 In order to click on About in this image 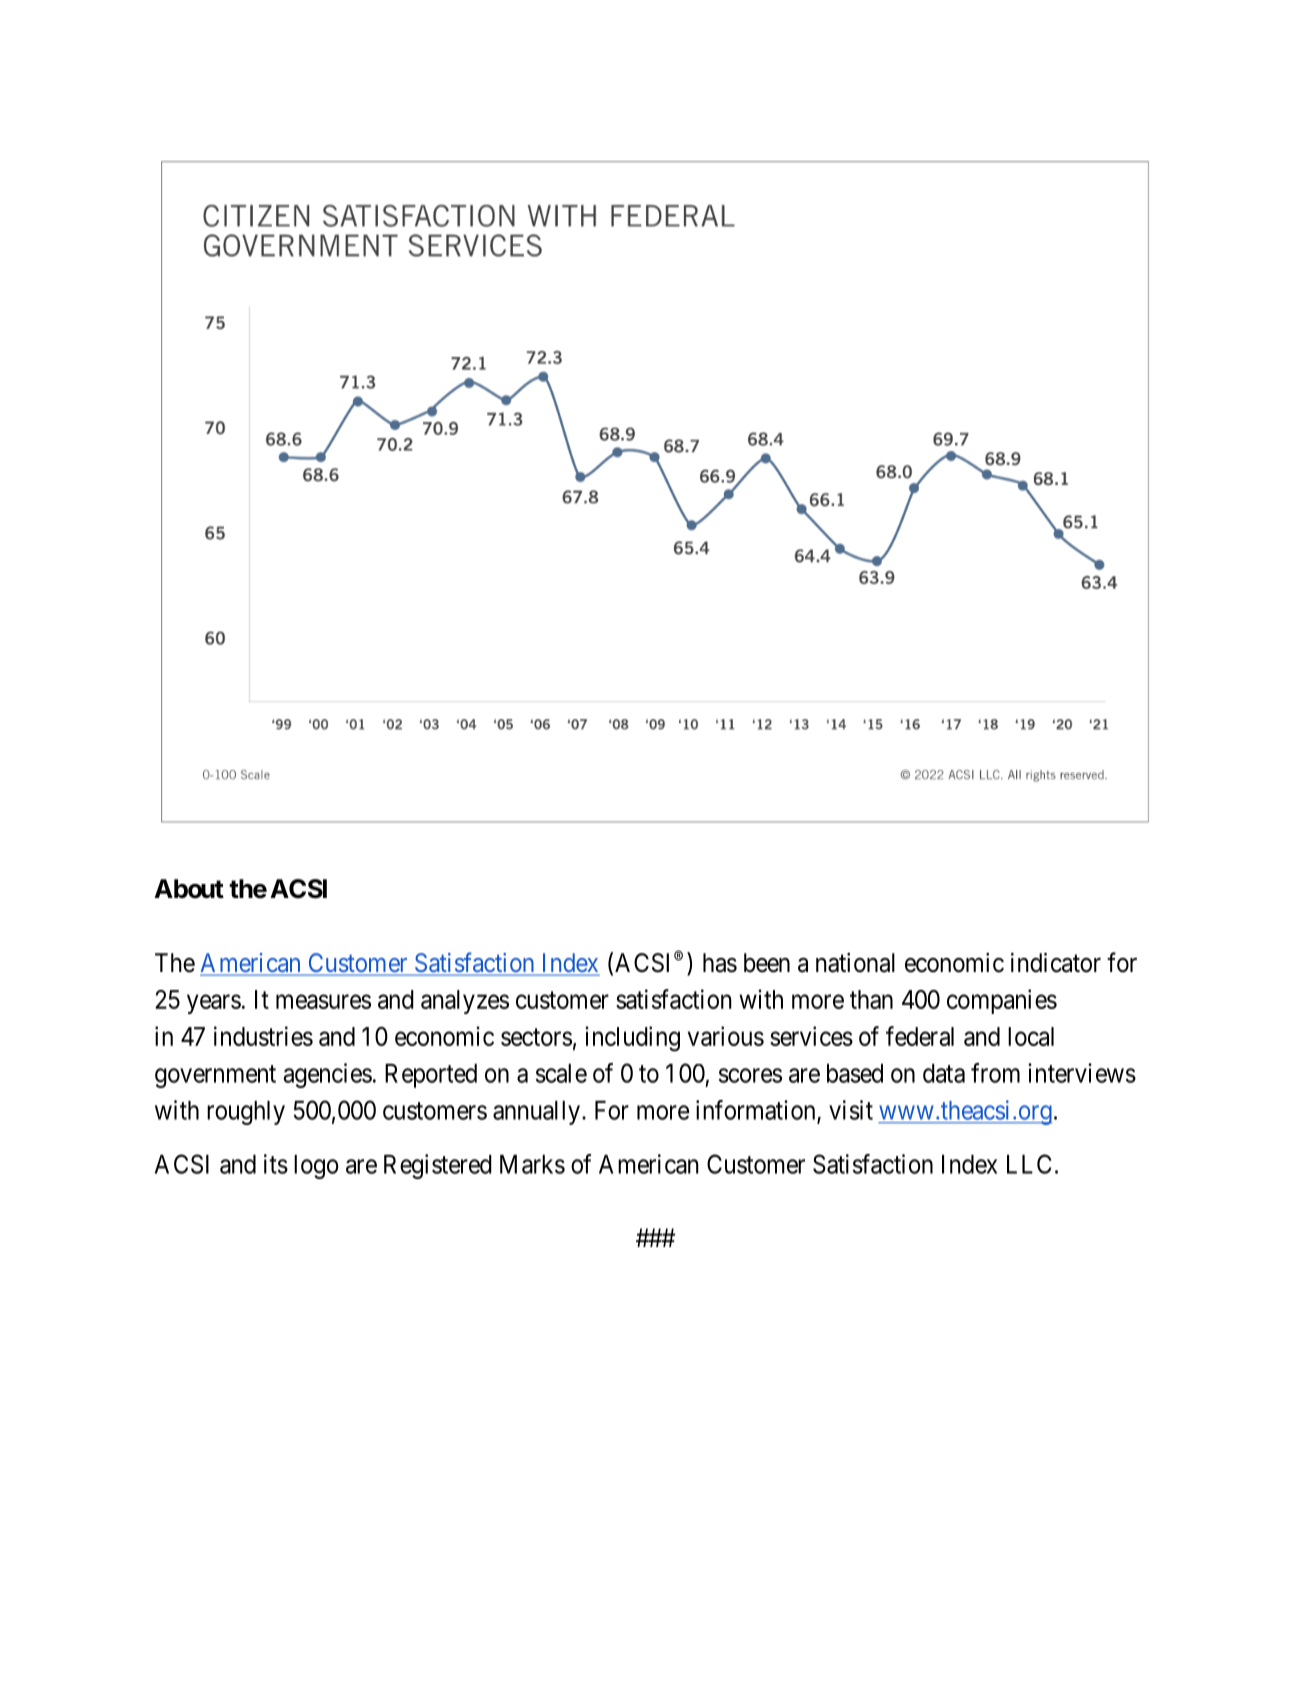, I will do `click(189, 889)`.
